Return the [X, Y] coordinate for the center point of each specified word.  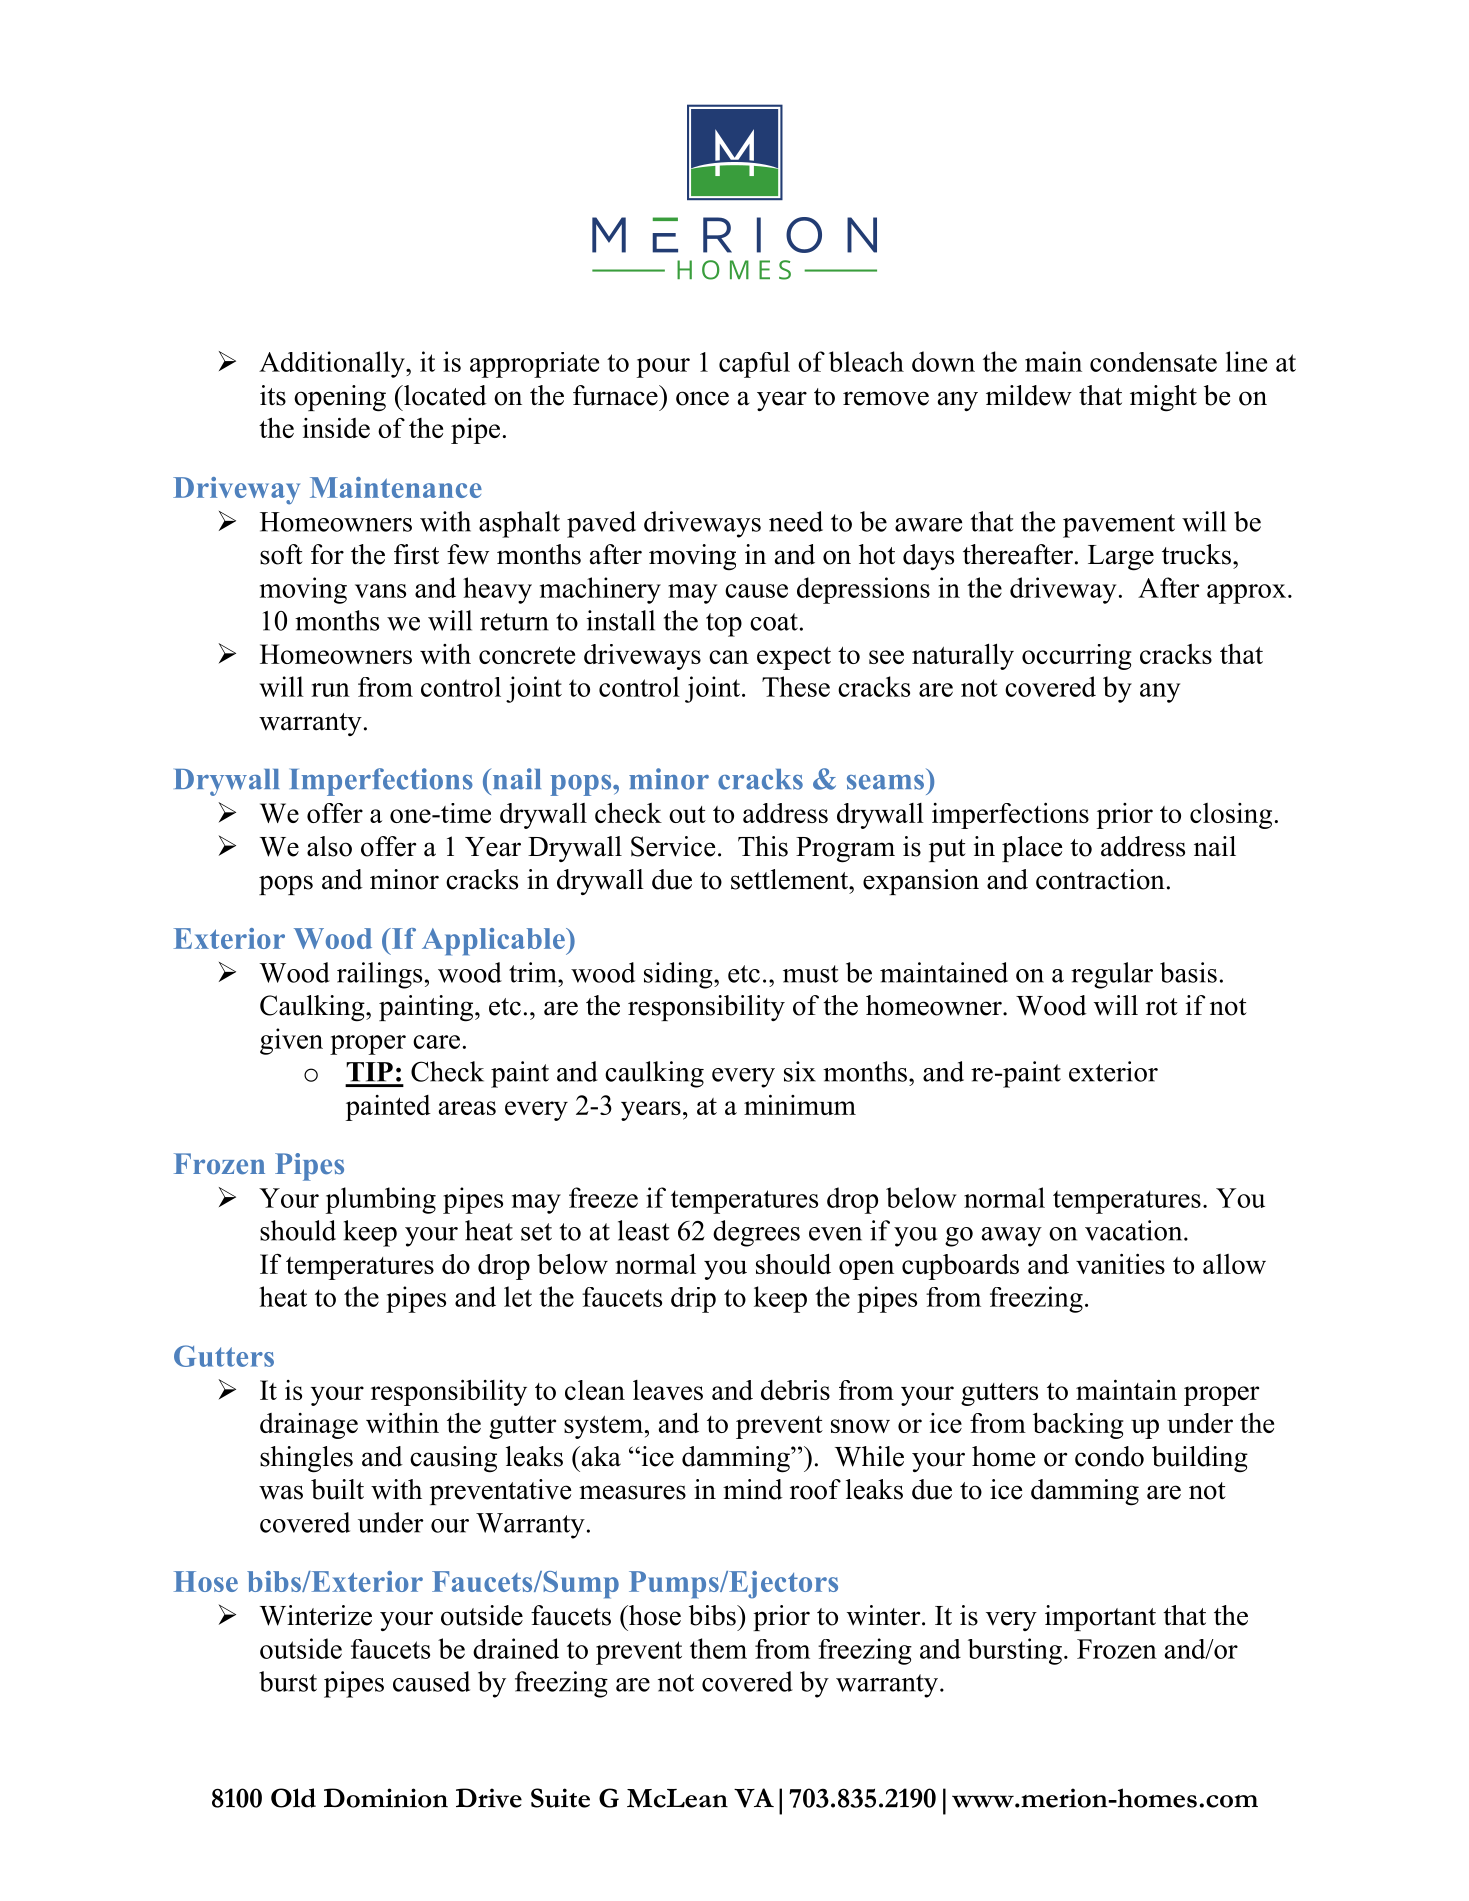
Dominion [386, 1798]
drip [693, 1300]
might [1163, 398]
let [518, 1296]
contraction [1100, 879]
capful [754, 365]
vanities [1120, 1263]
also [329, 846]
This [763, 846]
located [444, 395]
